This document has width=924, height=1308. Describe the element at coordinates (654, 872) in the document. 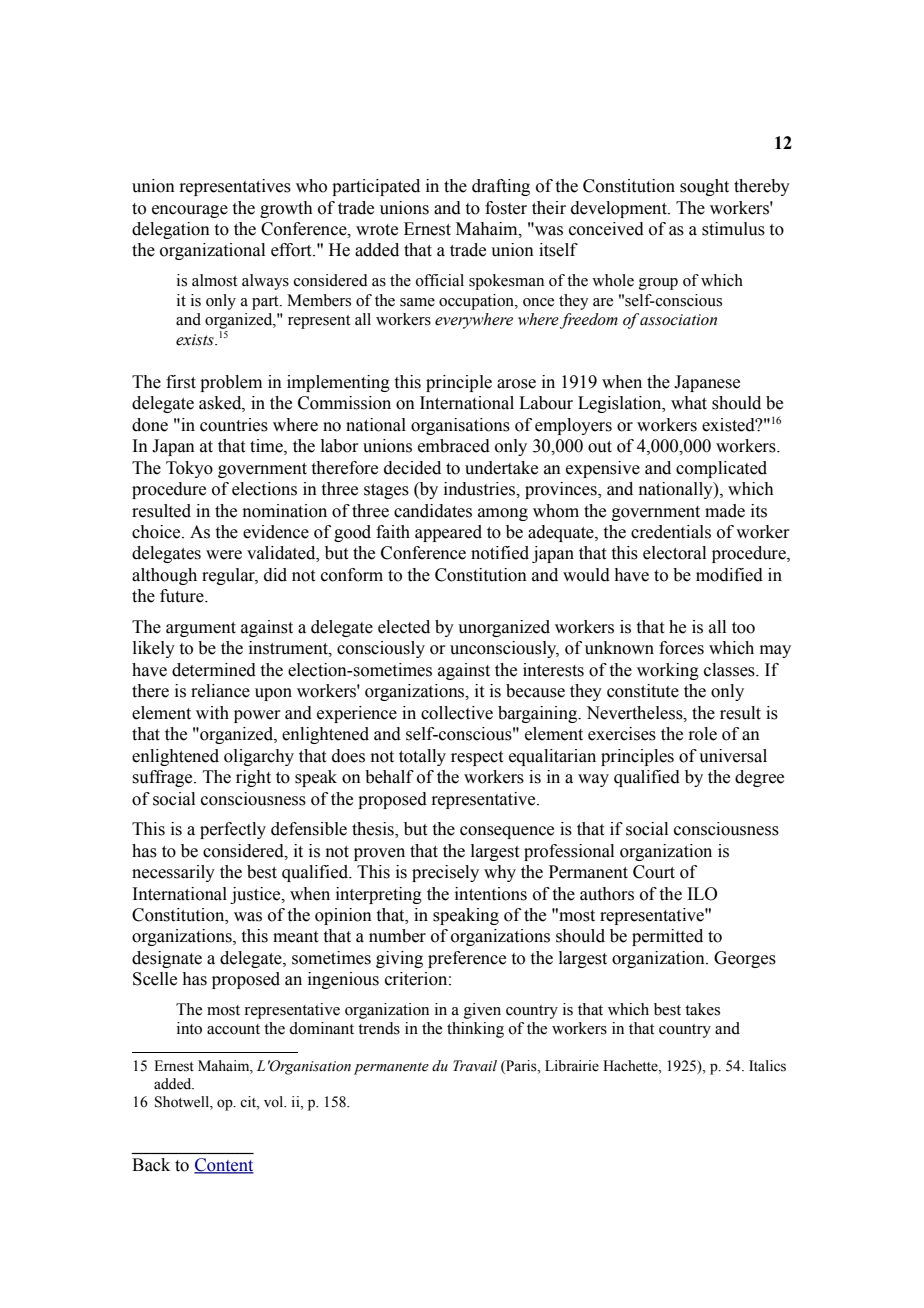

I see `Court` at that location.
